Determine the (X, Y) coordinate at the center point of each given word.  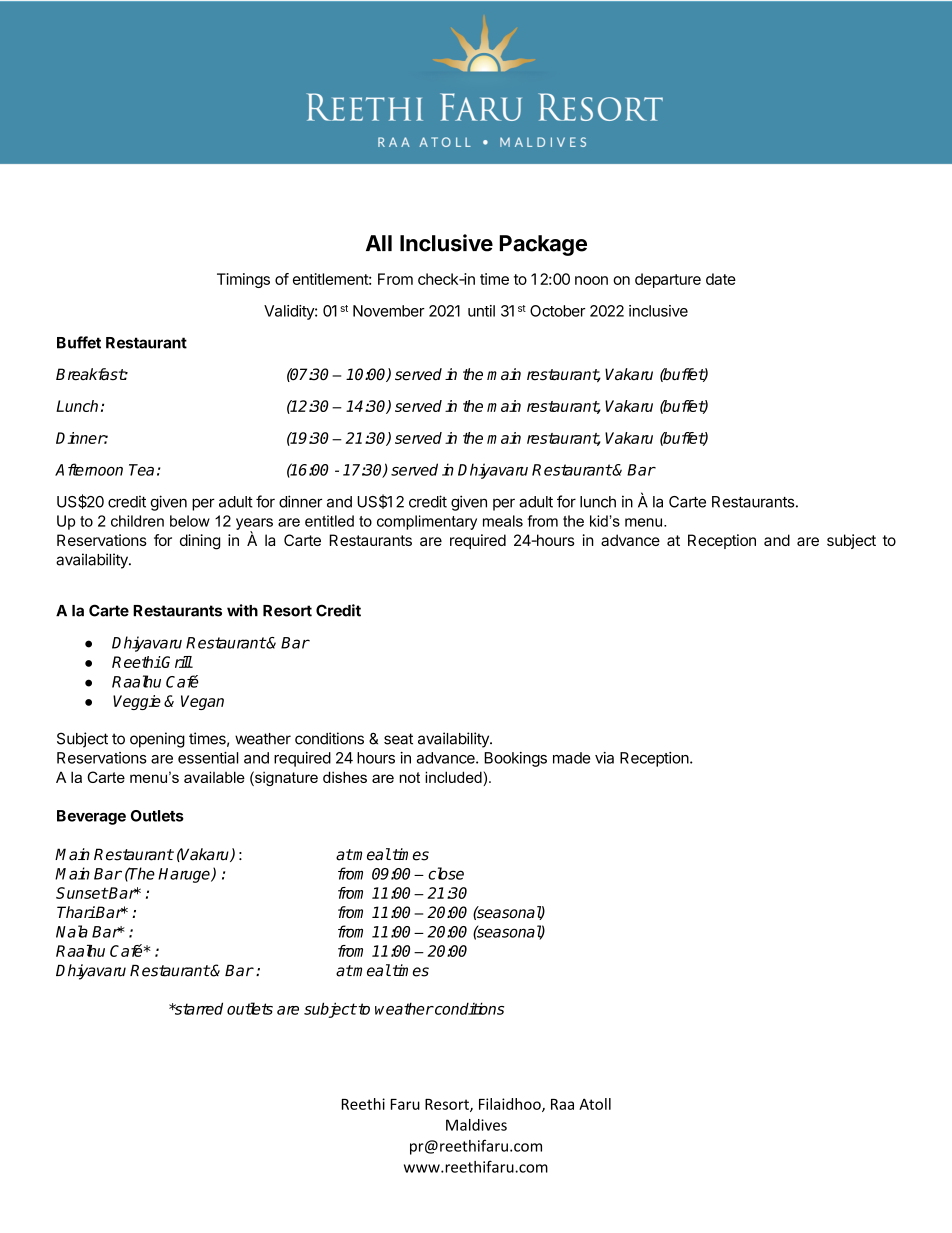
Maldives (476, 1125)
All (379, 243)
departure (668, 280)
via (604, 758)
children (137, 521)
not (410, 777)
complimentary (427, 522)
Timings (243, 280)
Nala (72, 931)
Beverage (91, 817)
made (571, 758)
